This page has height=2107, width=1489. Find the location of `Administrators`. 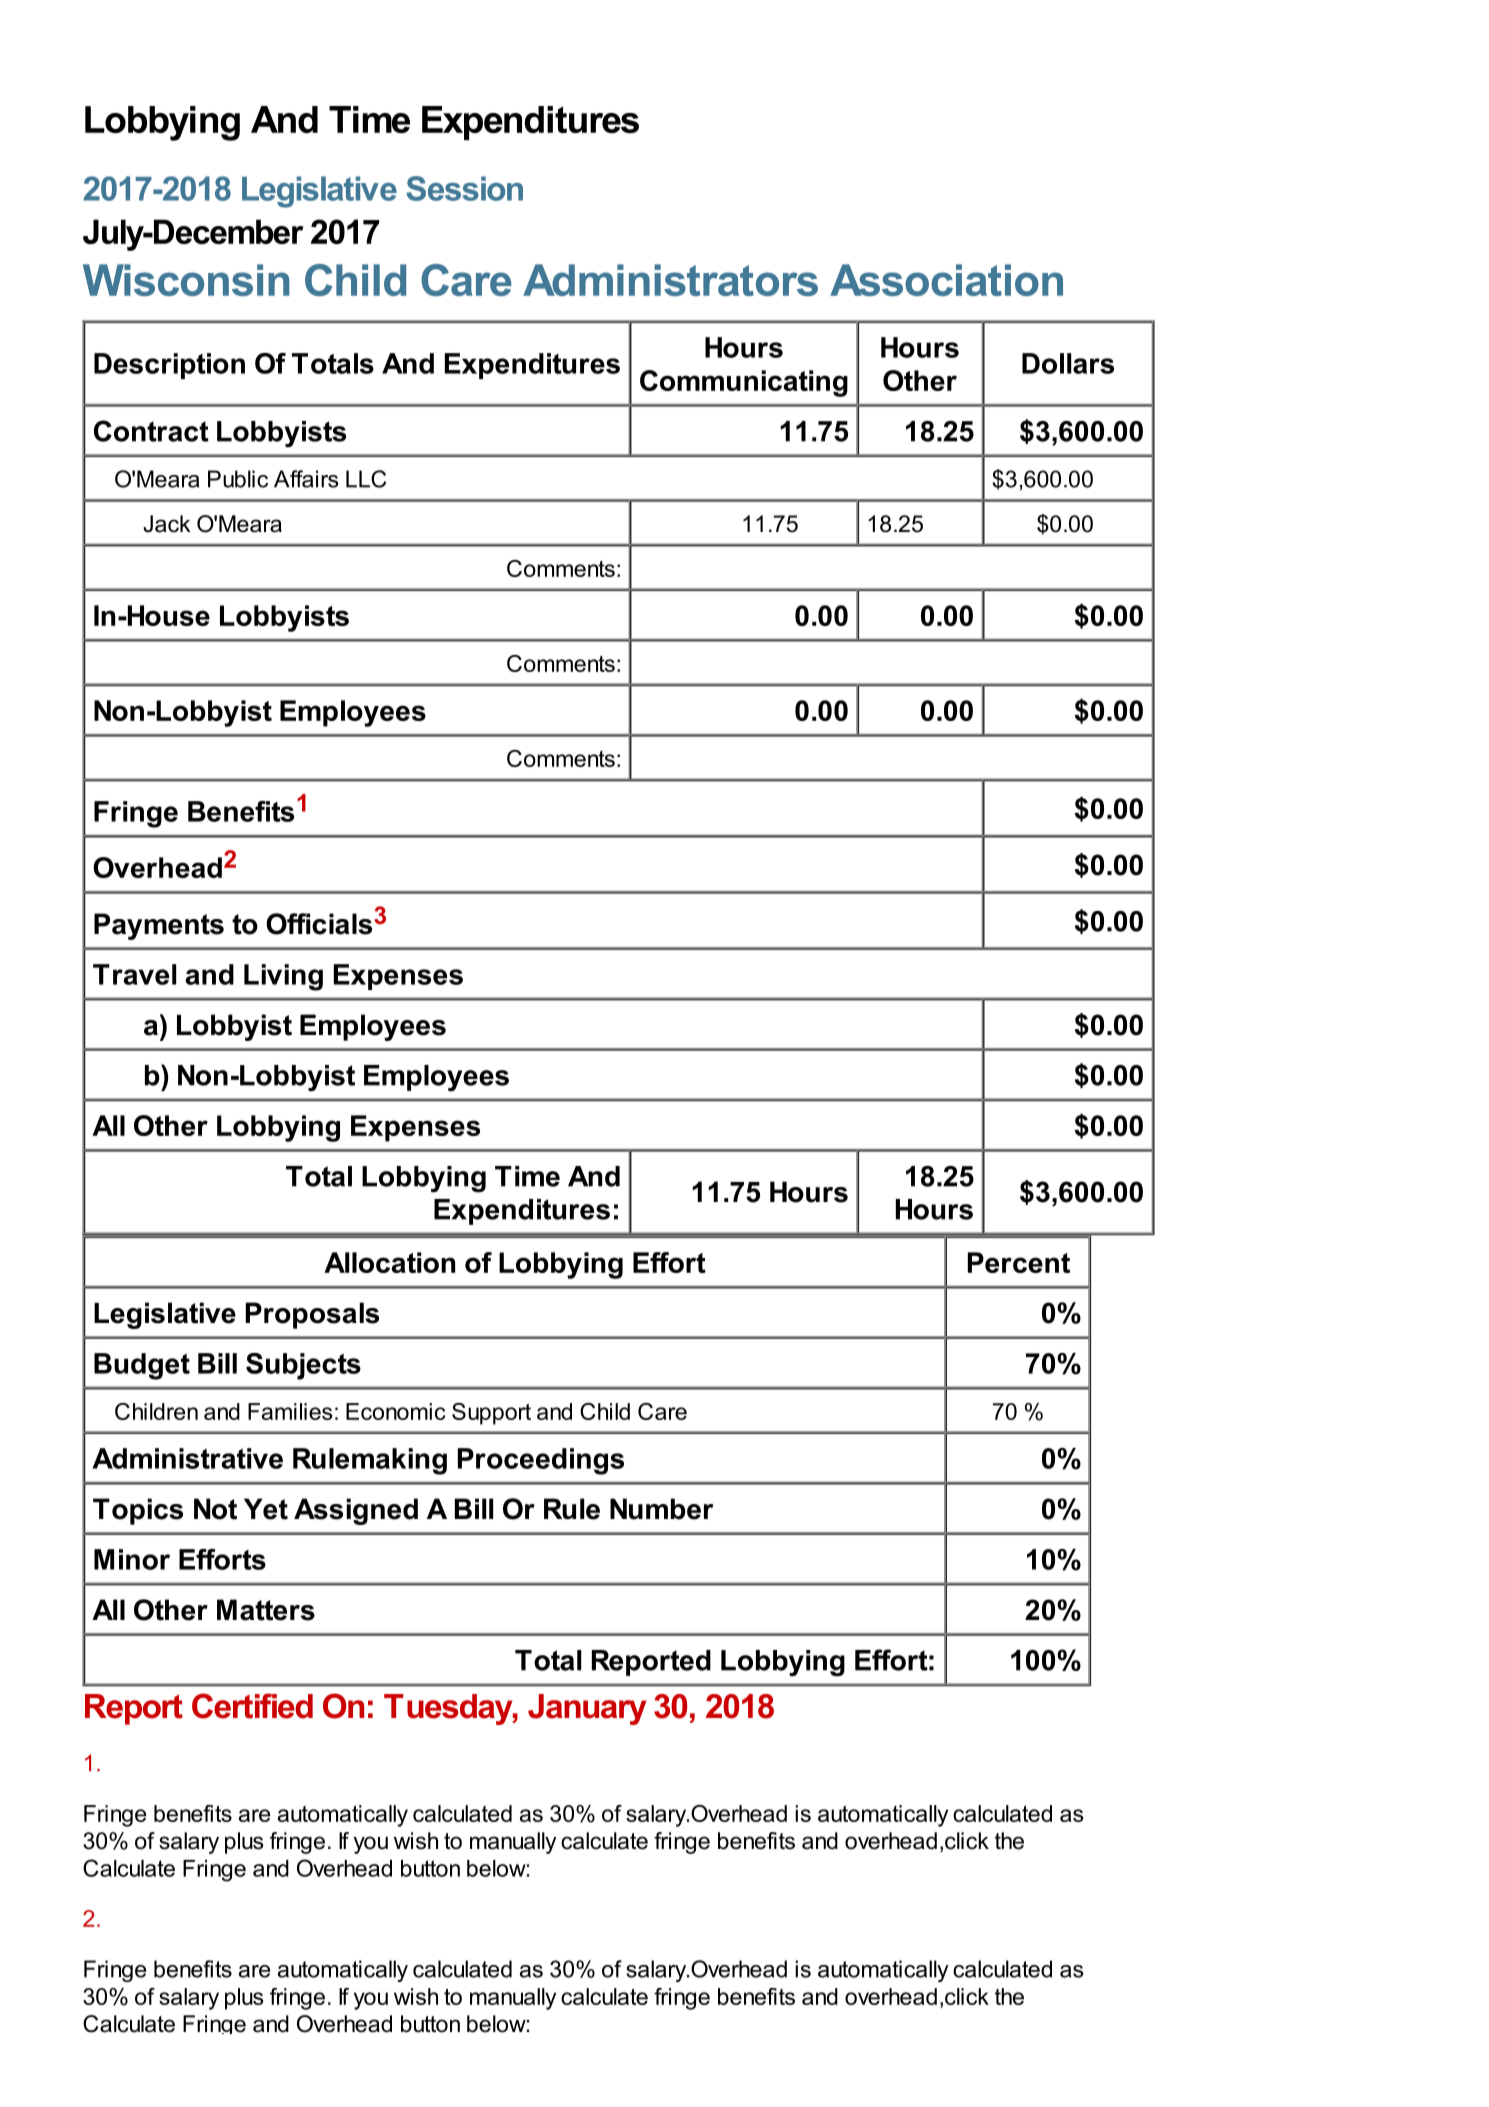

Administrators is located at coordinates (670, 280).
